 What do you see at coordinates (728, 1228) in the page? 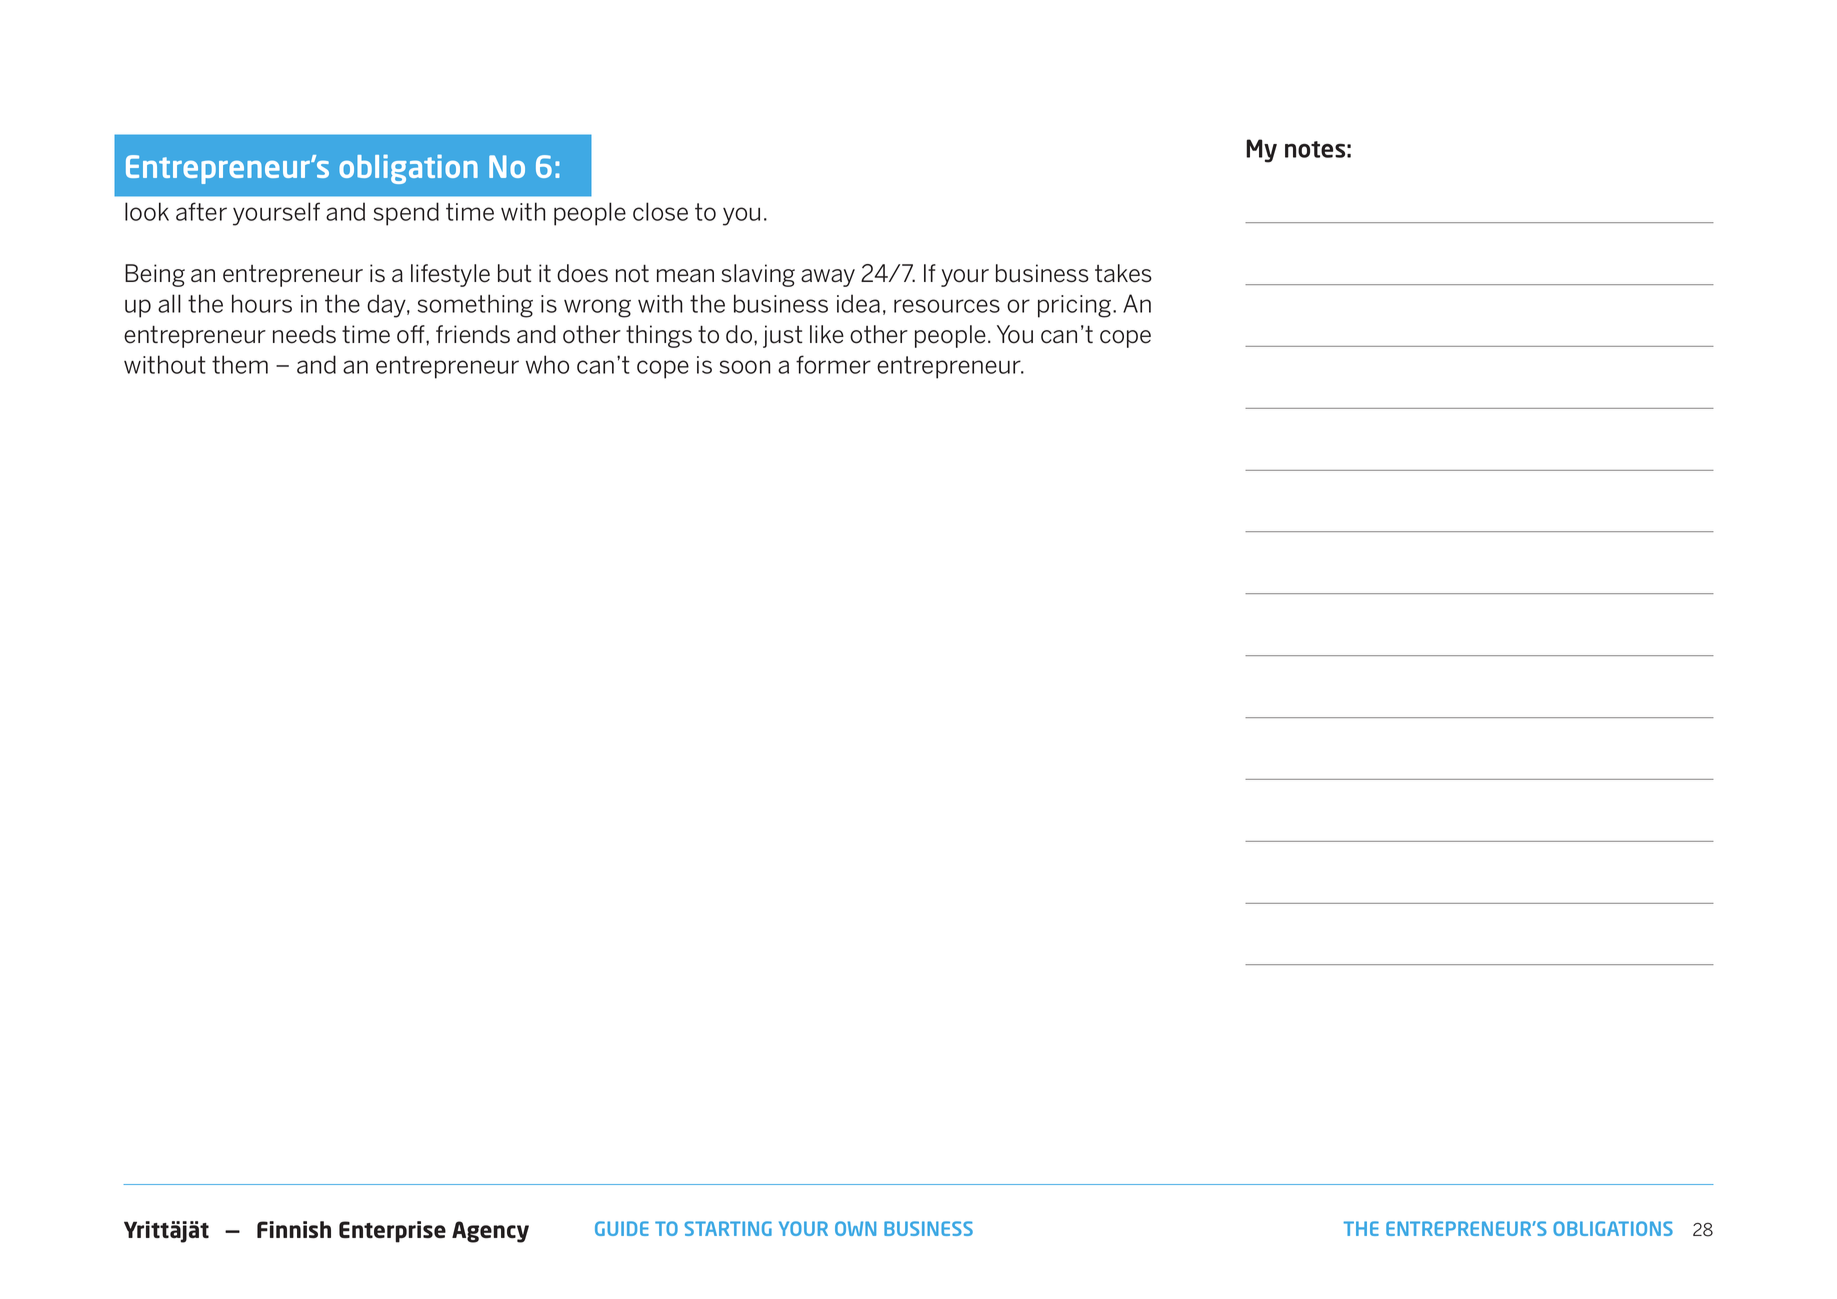
I see `STARTING` at bounding box center [728, 1228].
